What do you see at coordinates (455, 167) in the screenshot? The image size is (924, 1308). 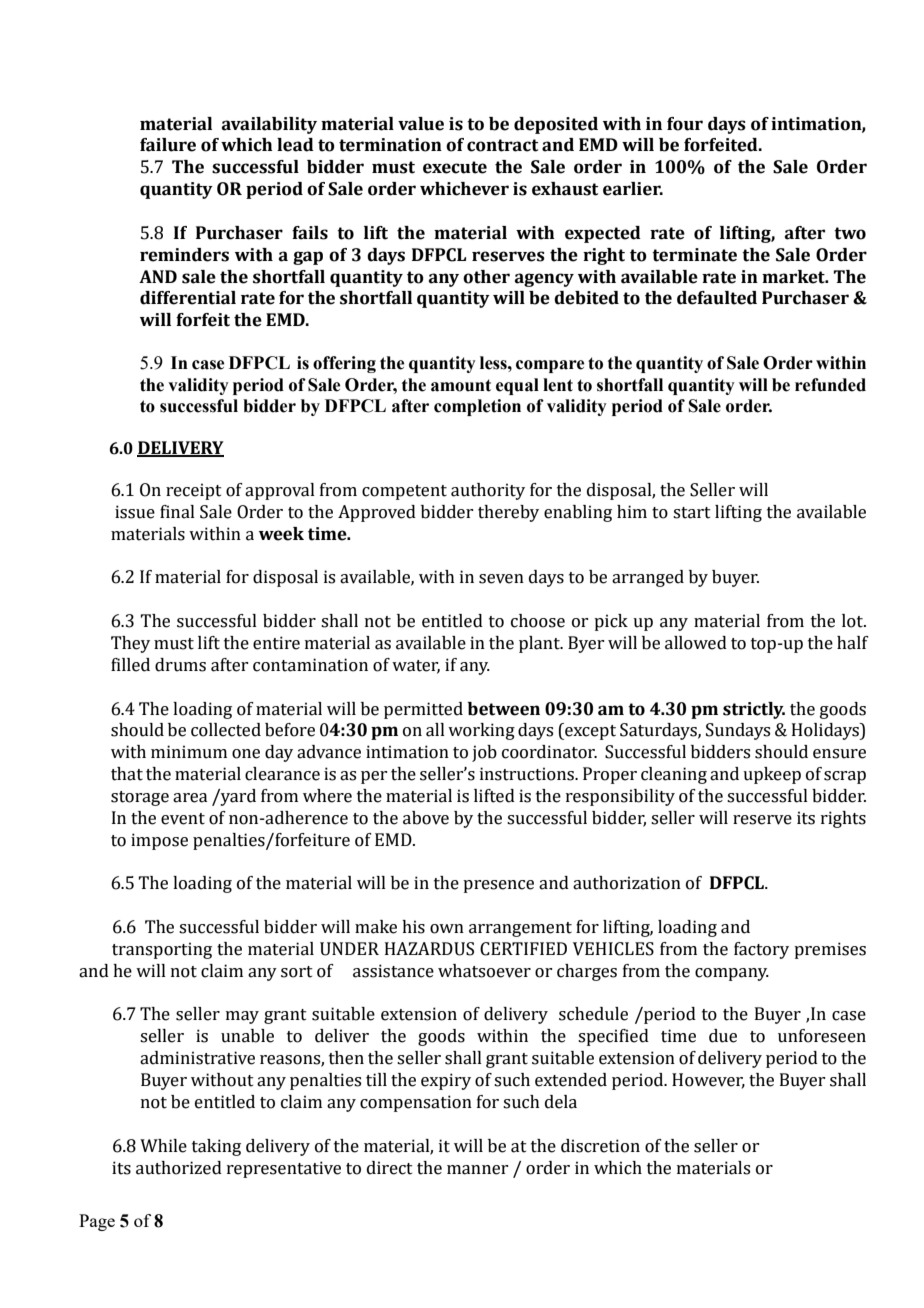 I see `execute` at bounding box center [455, 167].
